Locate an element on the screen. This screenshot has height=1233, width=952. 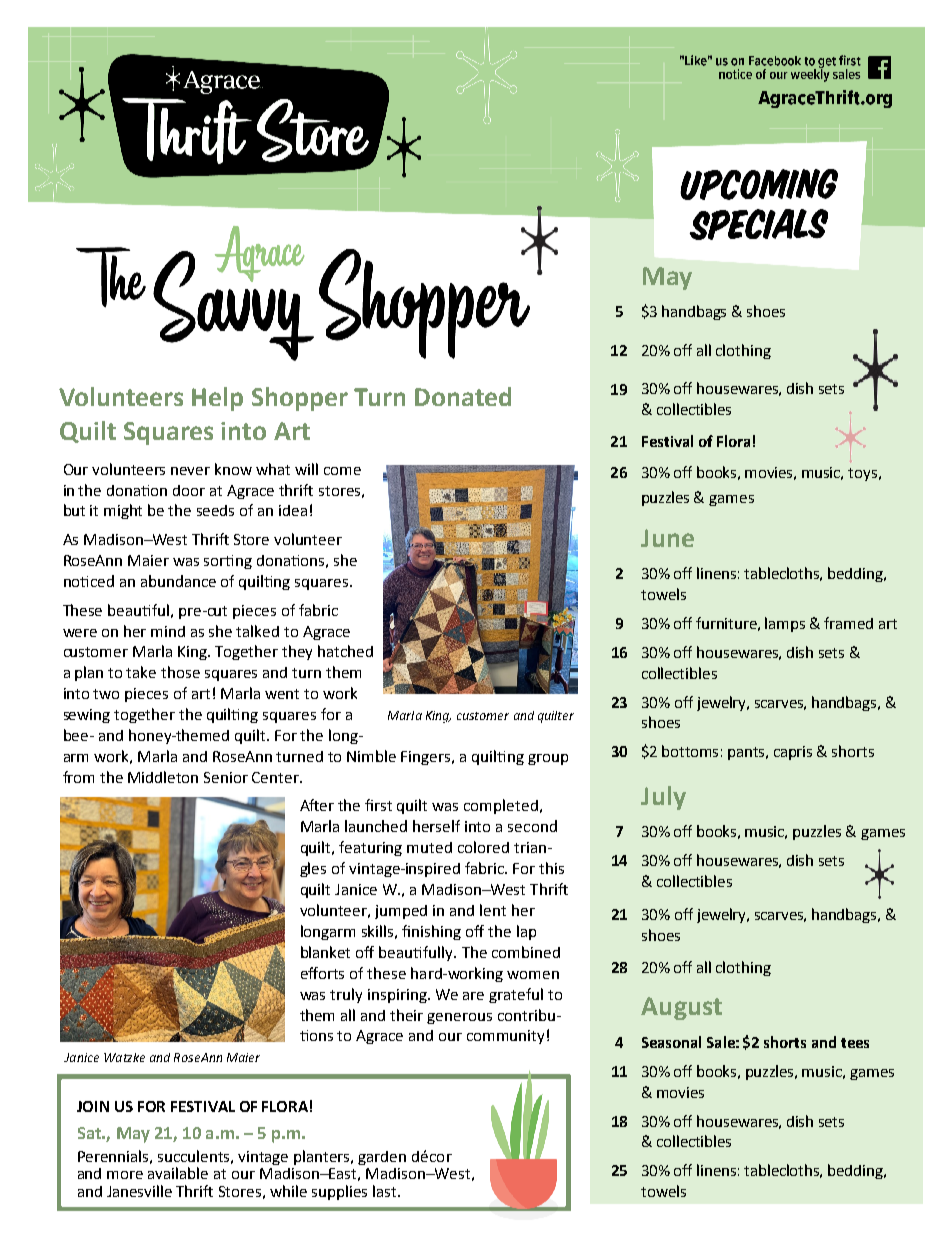
Donated is located at coordinates (463, 396).
